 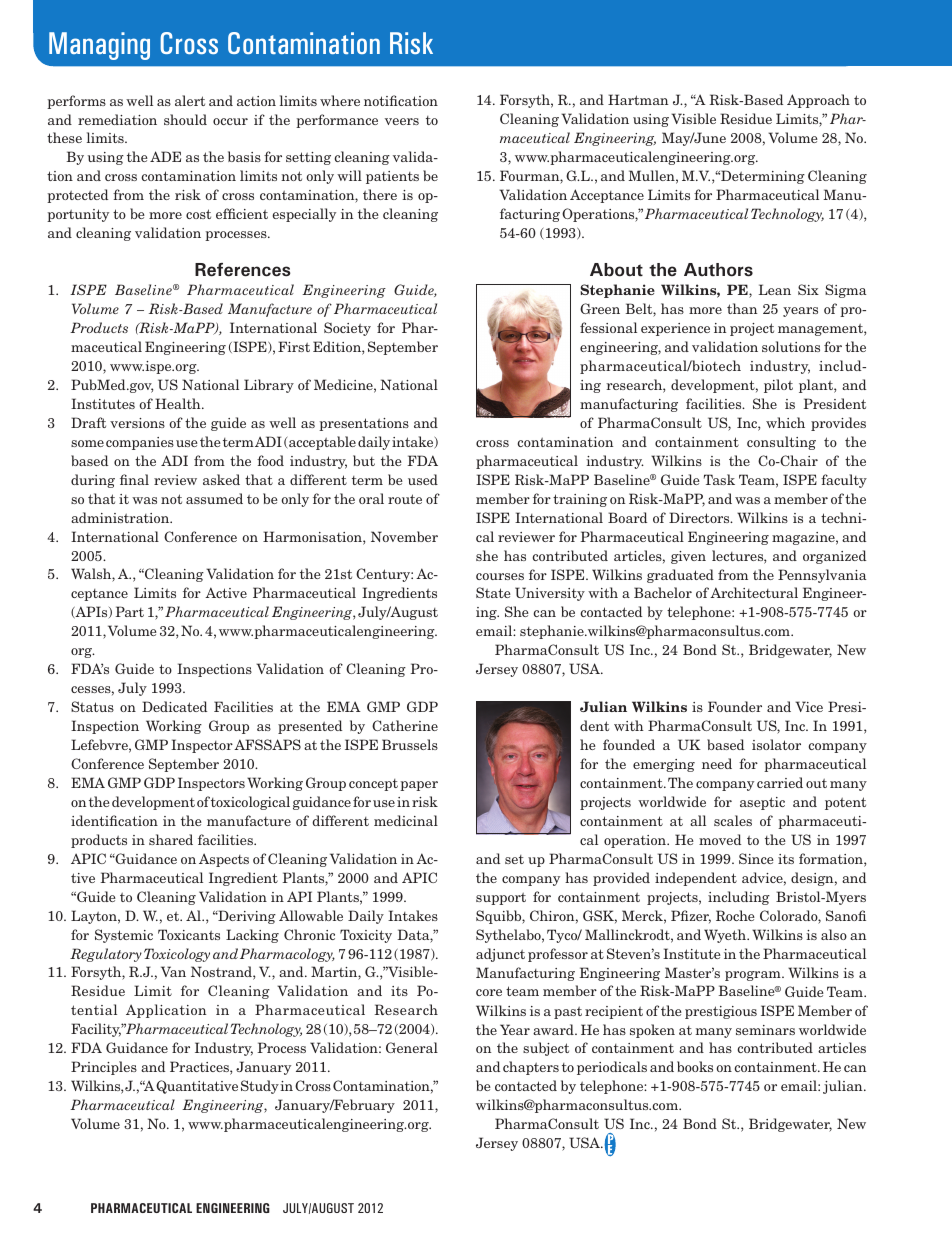 What do you see at coordinates (412, 1047) in the document?
I see `General` at bounding box center [412, 1047].
